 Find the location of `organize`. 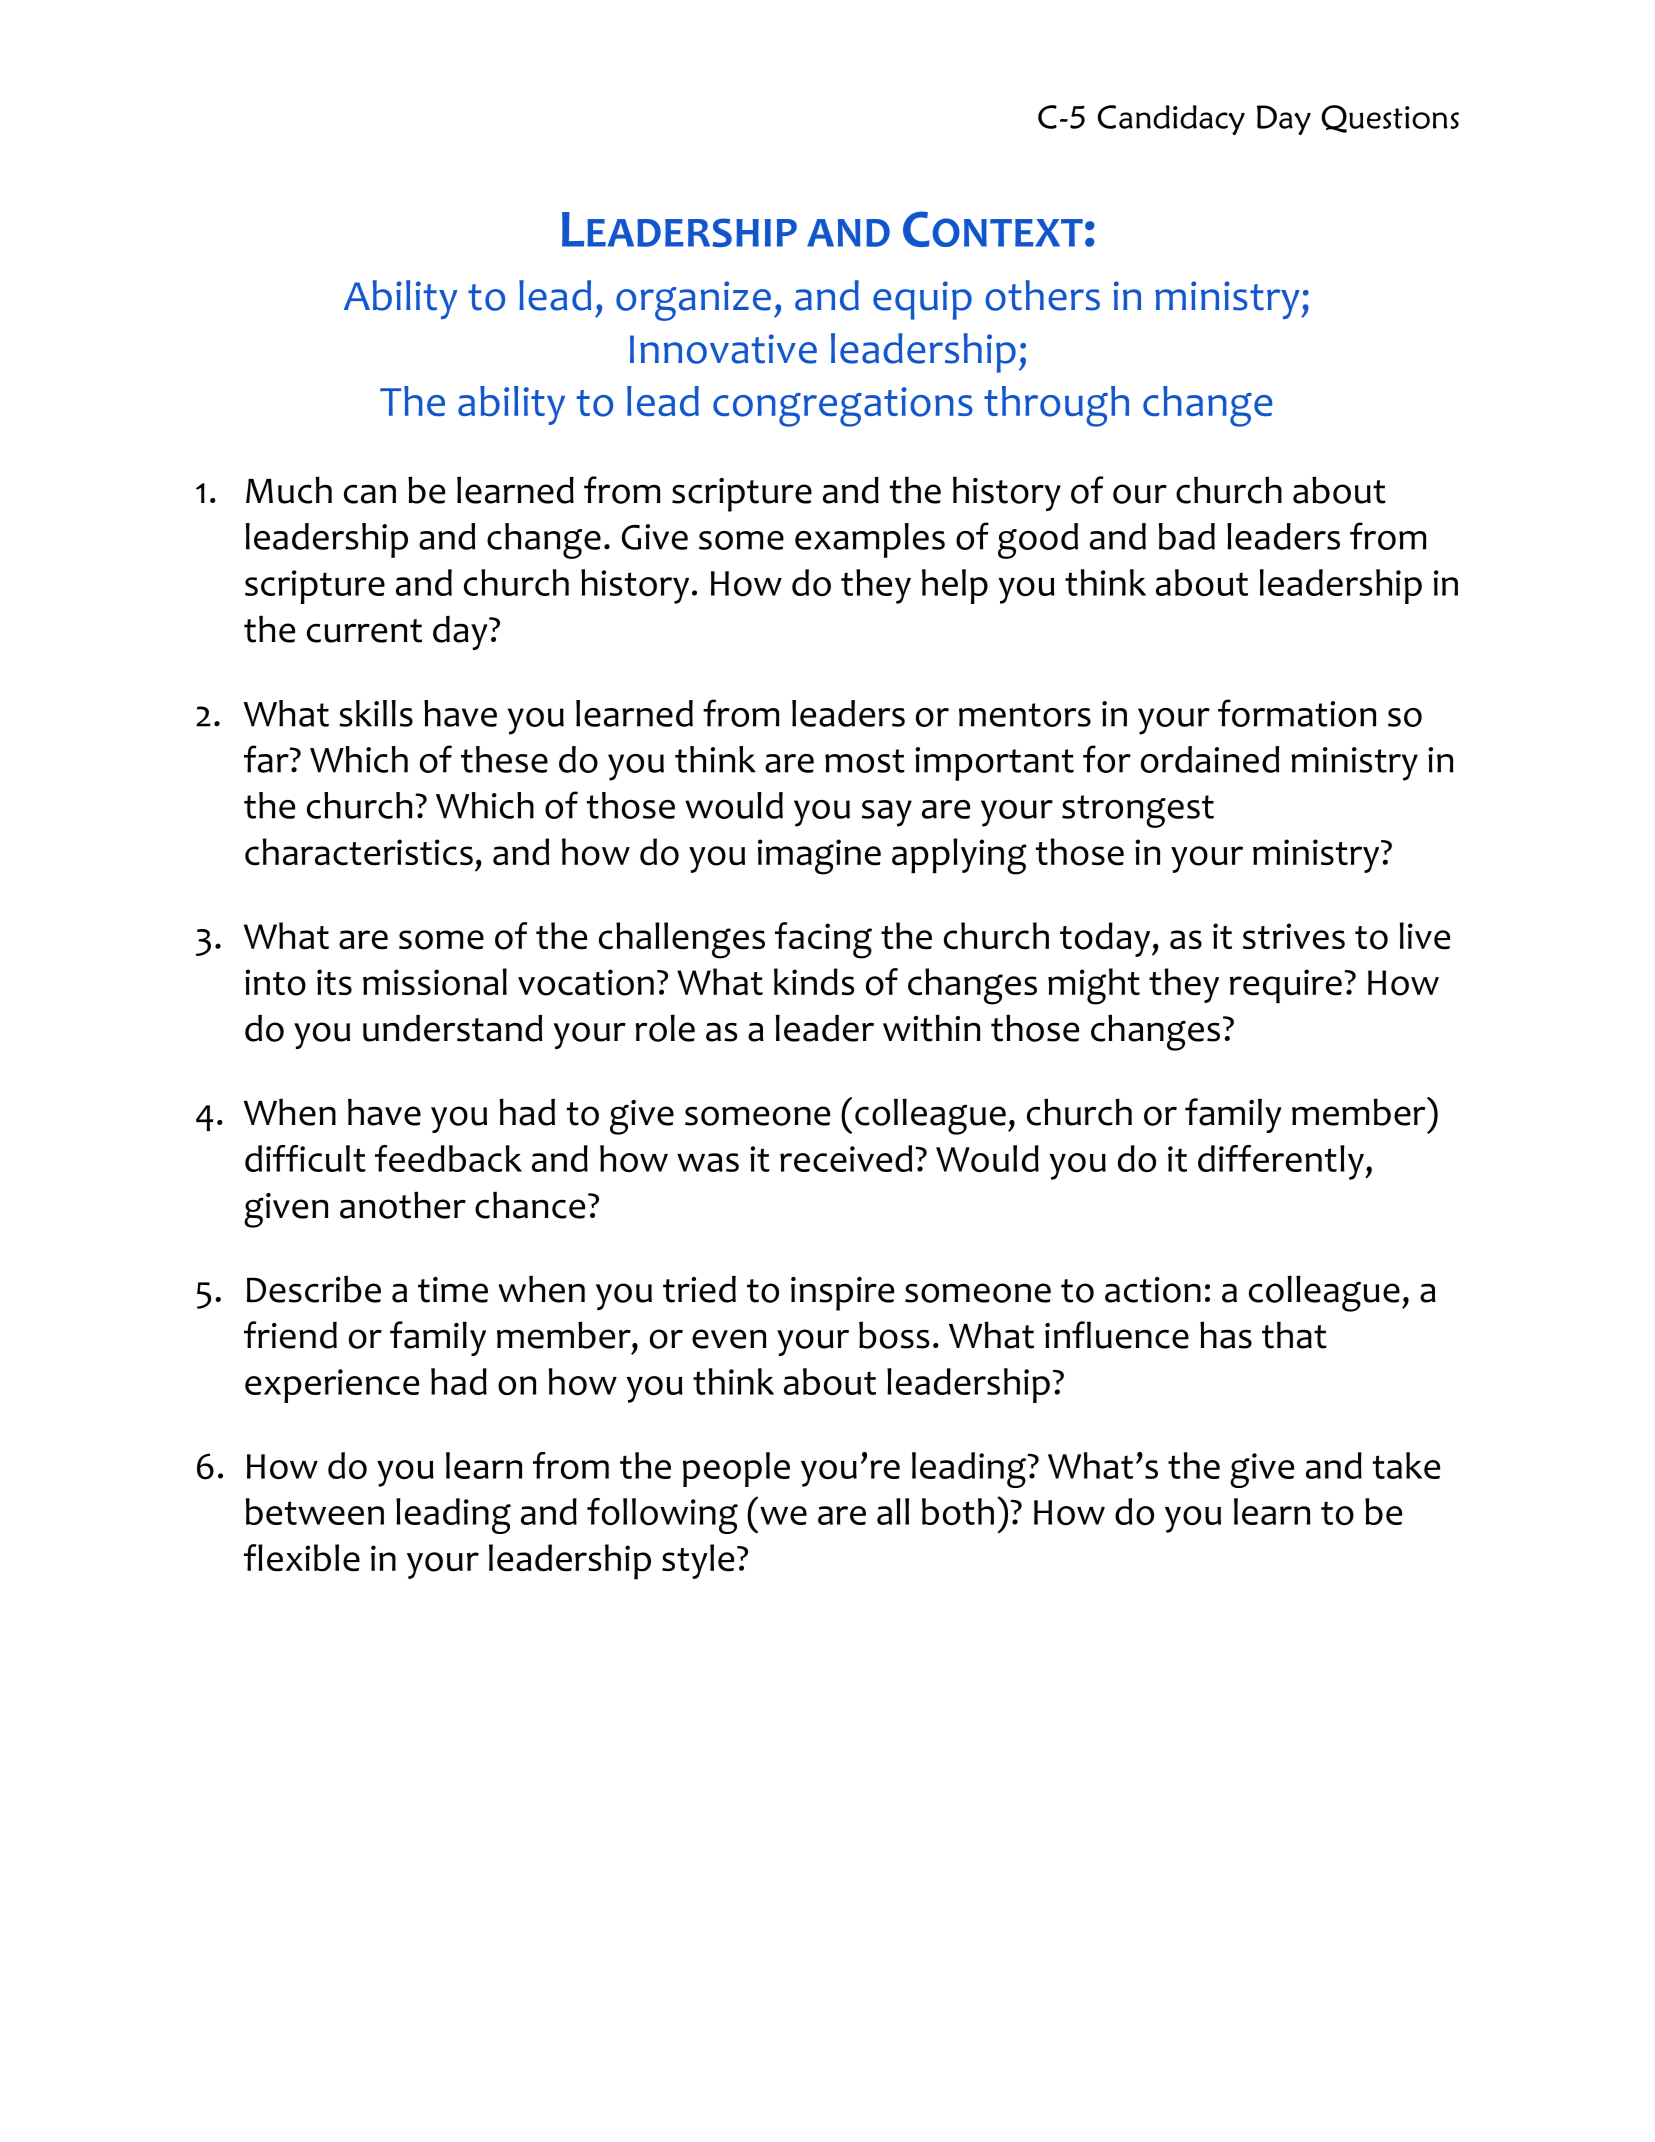

organize is located at coordinates (693, 301).
